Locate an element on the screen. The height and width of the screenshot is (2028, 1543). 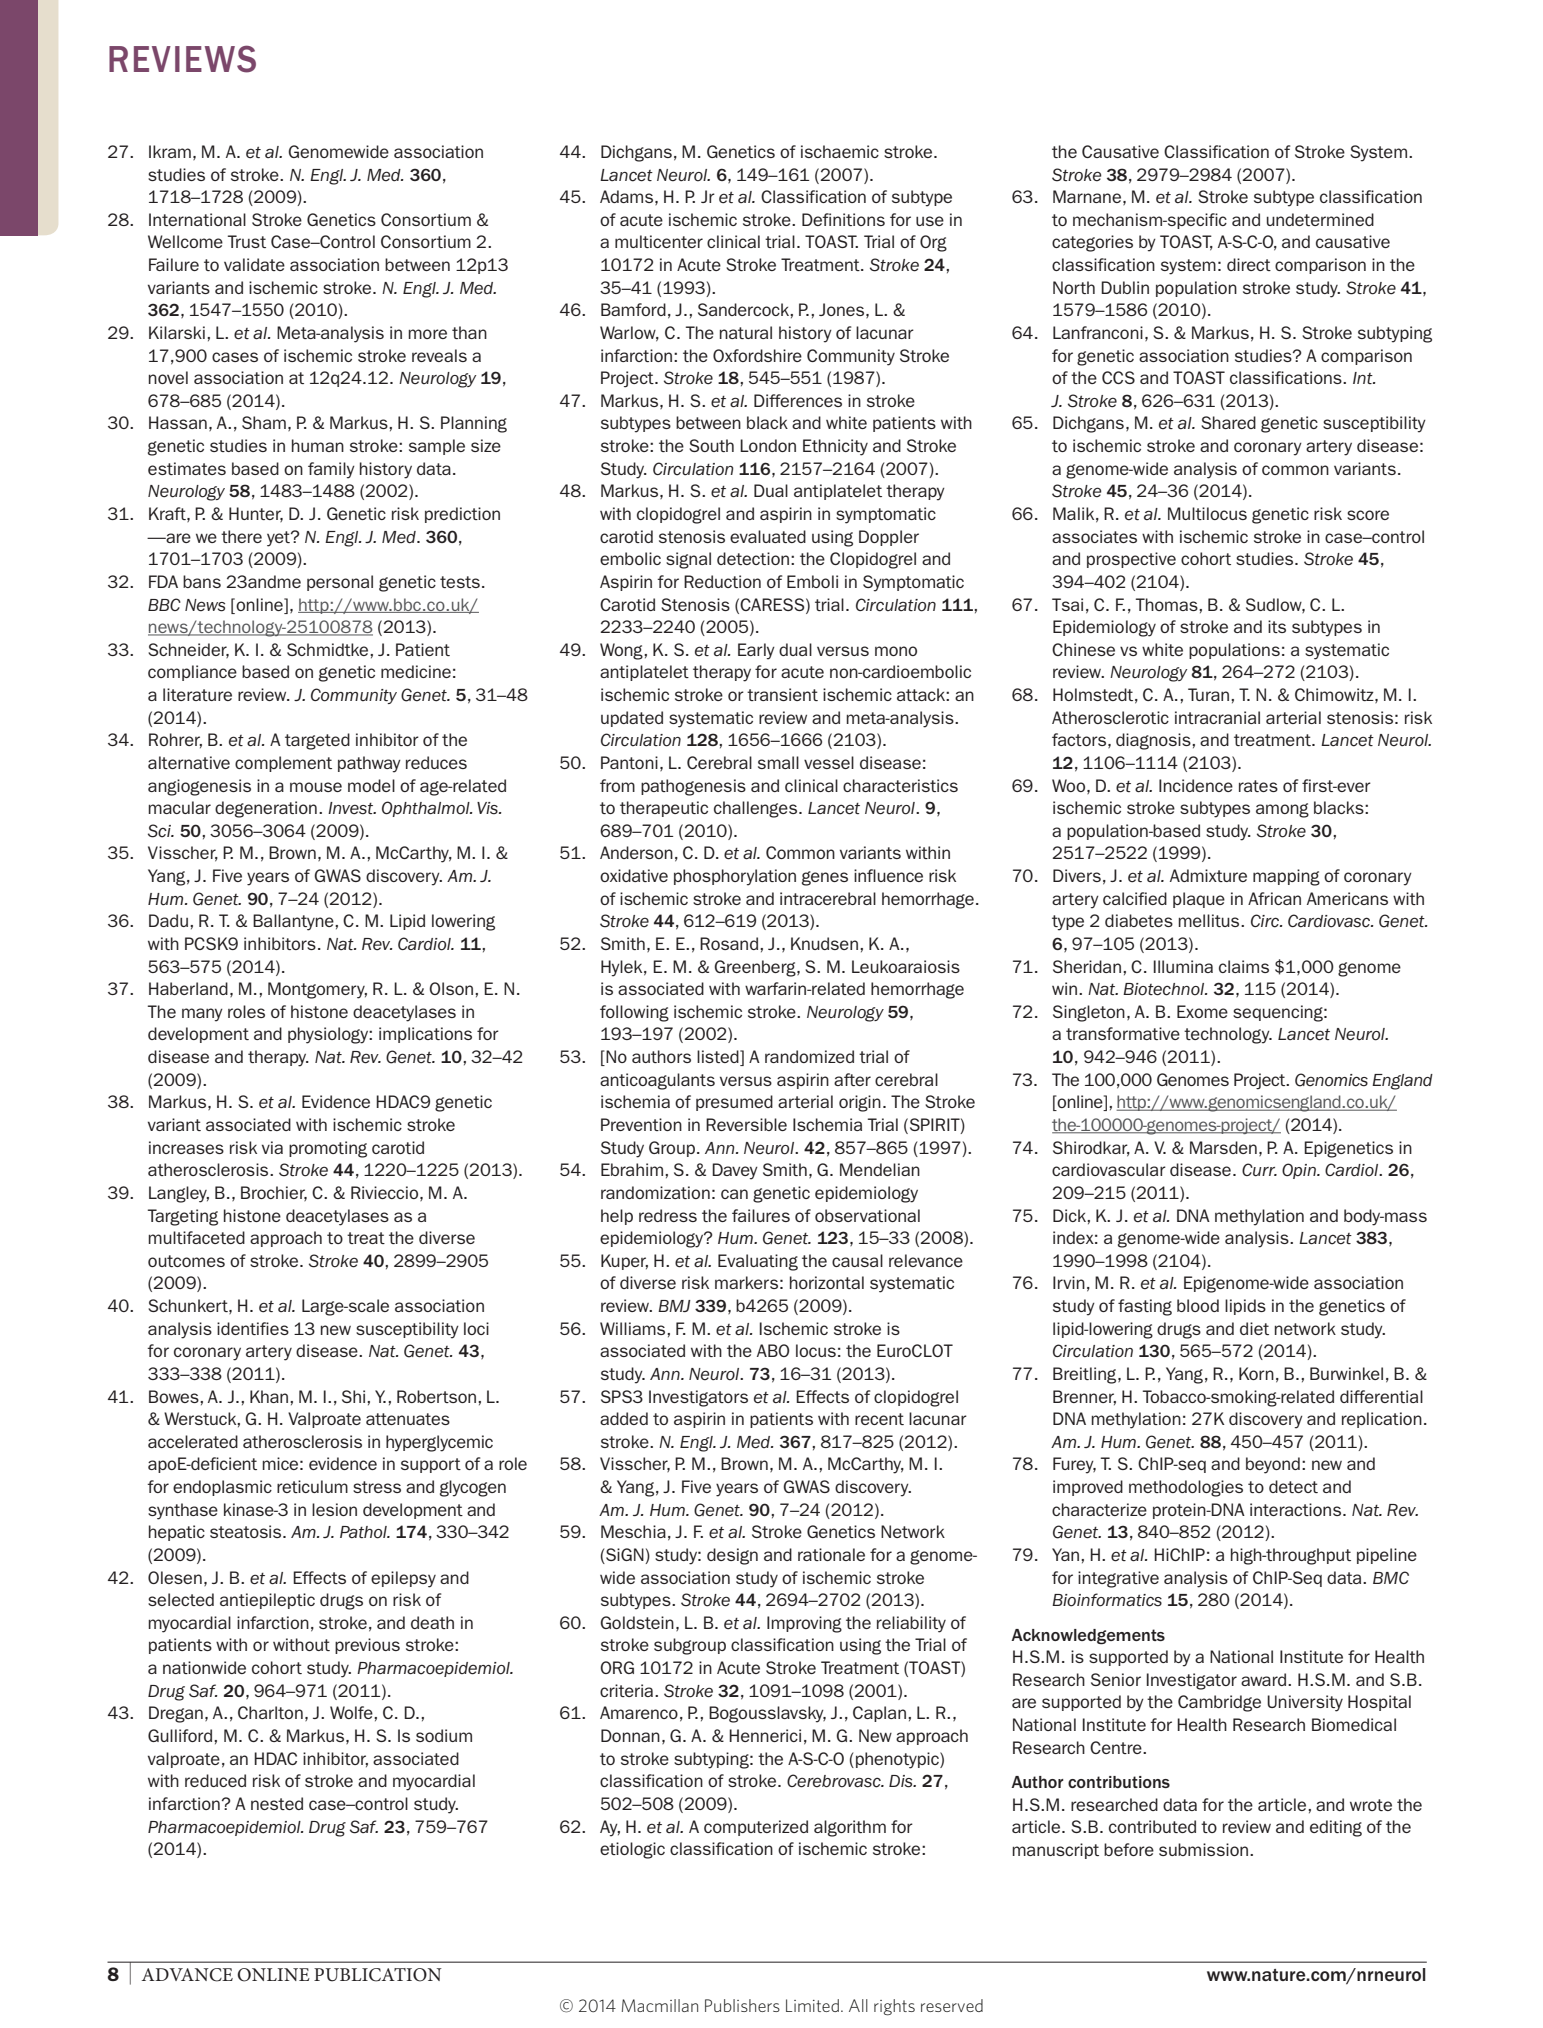
Trust is located at coordinates (247, 241).
